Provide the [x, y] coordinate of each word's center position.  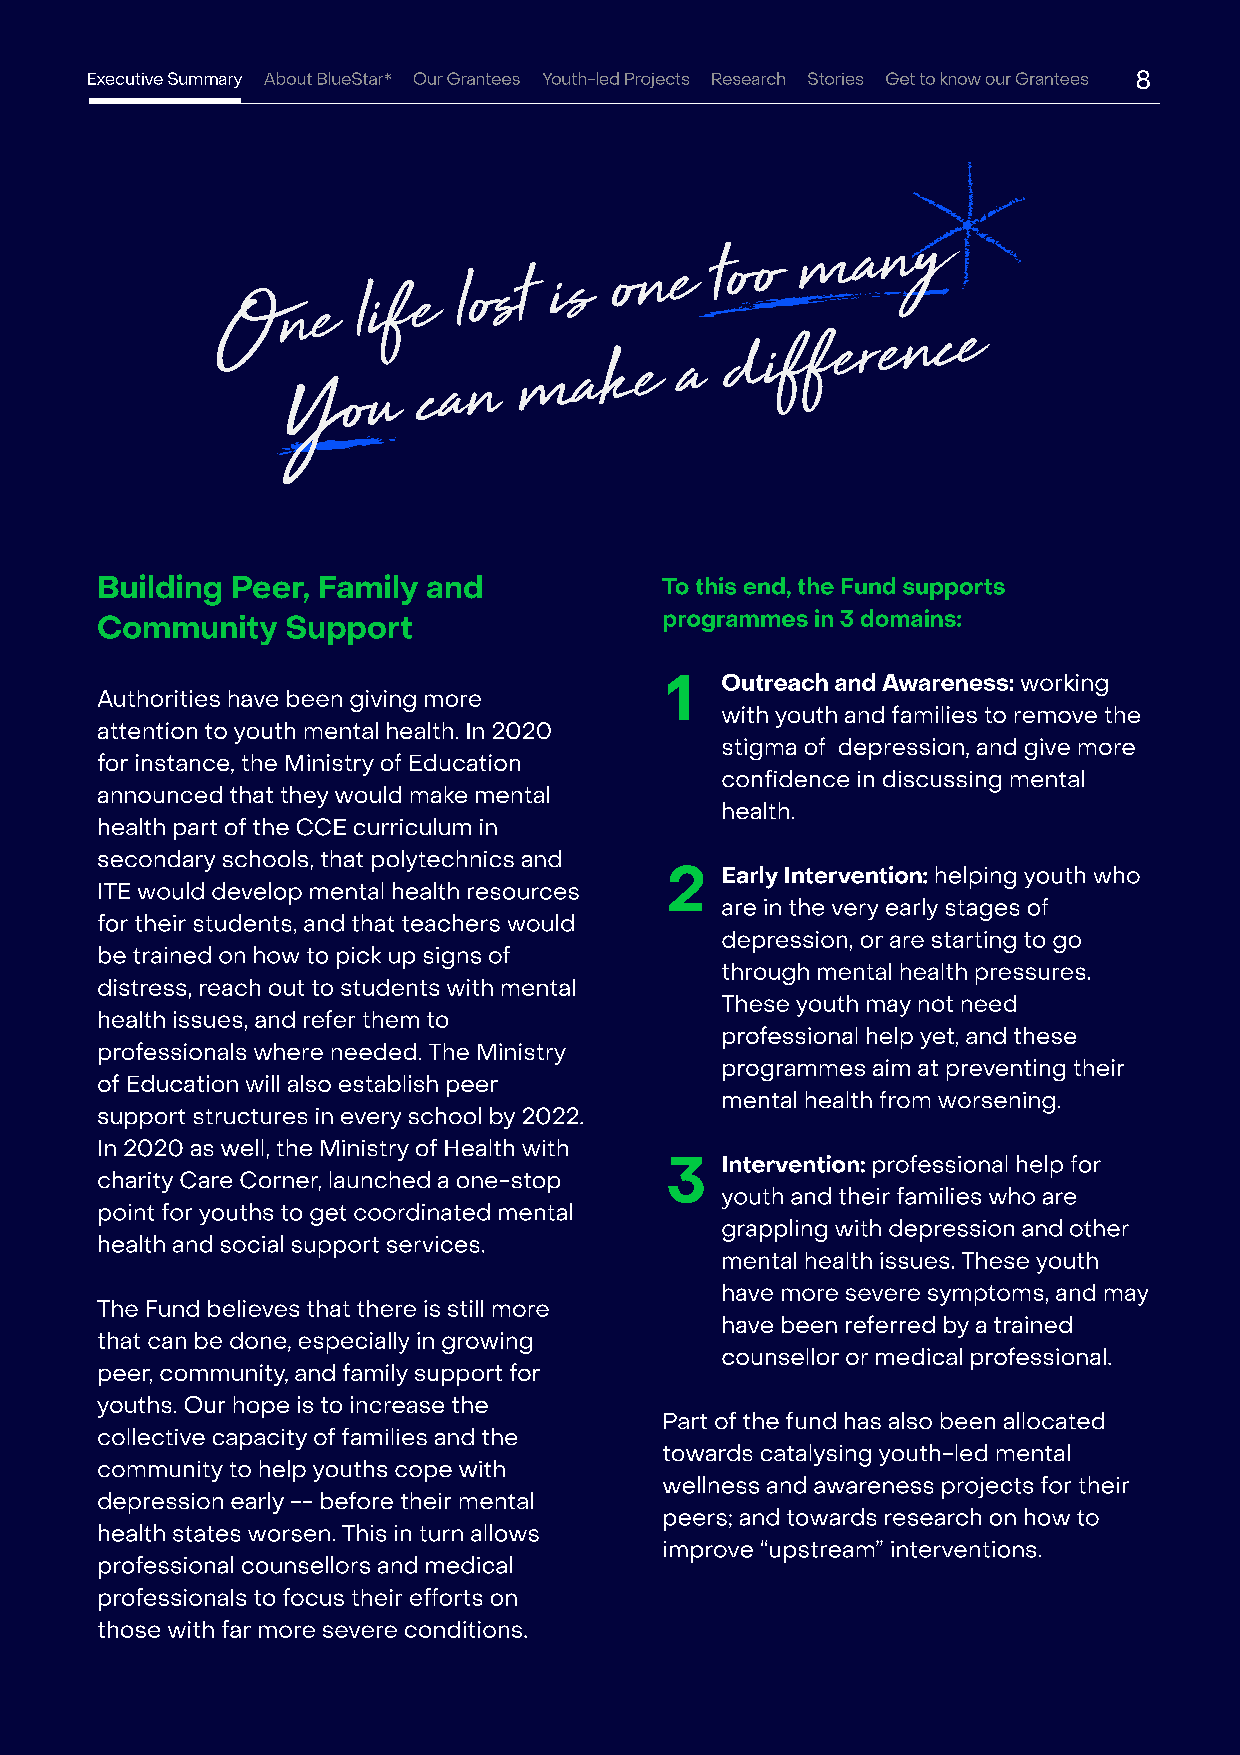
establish [388, 1083]
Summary [205, 80]
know [961, 78]
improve [708, 1552]
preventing [1006, 1070]
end [764, 586]
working [1064, 685]
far [236, 1629]
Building [160, 590]
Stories [835, 78]
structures [250, 1116]
